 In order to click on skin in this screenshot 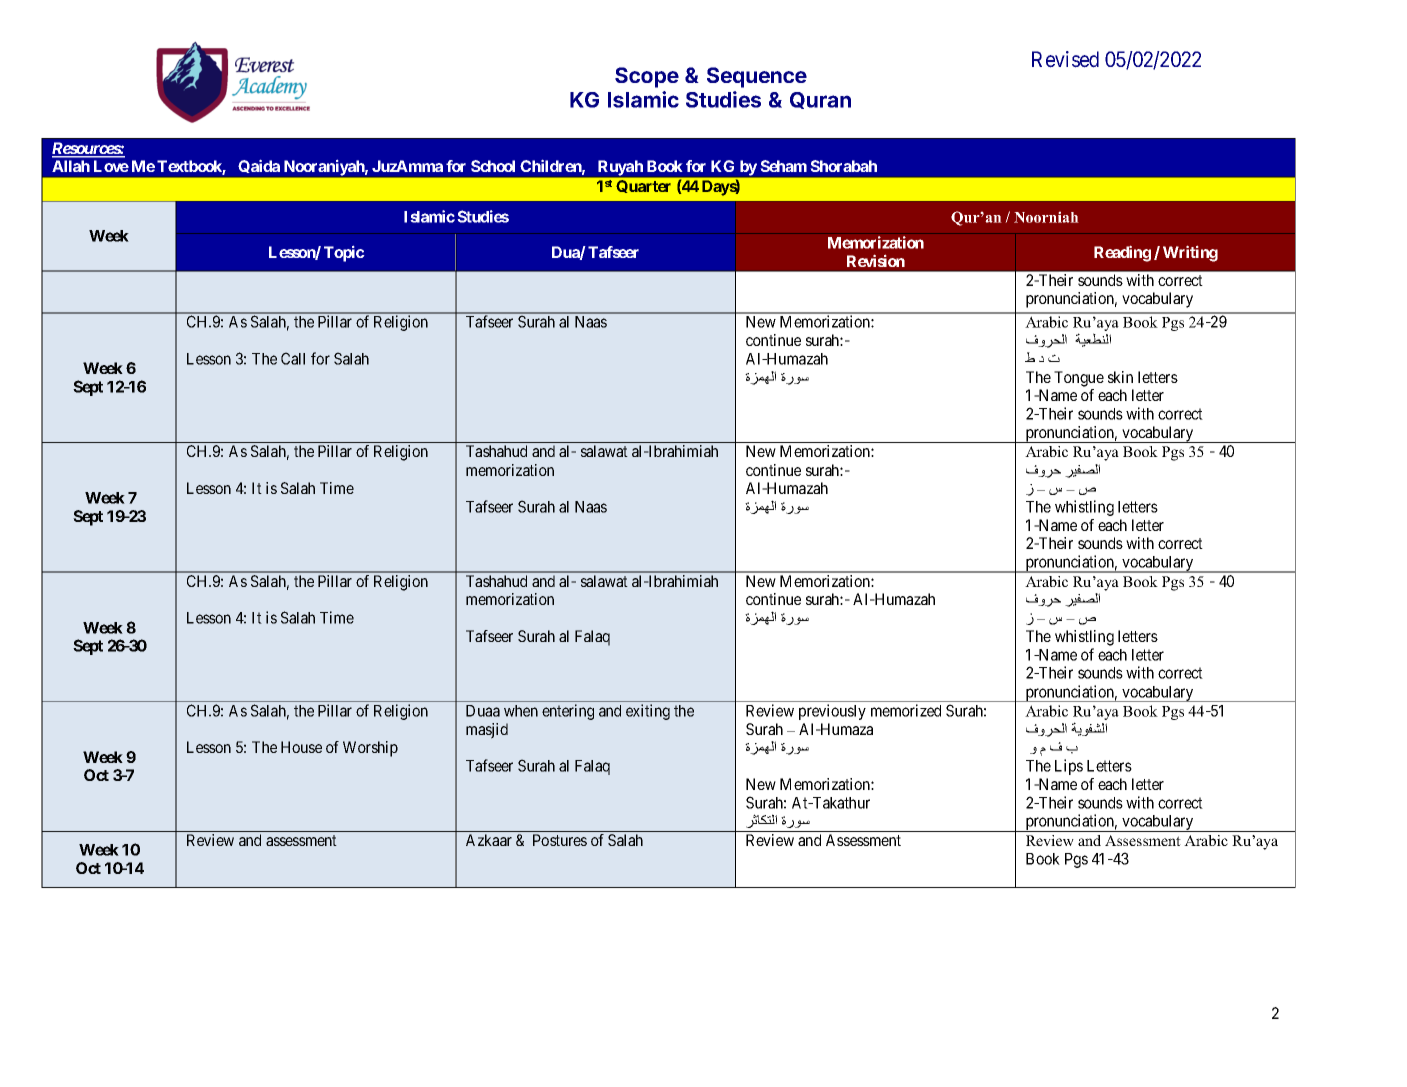, I will do `click(1120, 377)`.
